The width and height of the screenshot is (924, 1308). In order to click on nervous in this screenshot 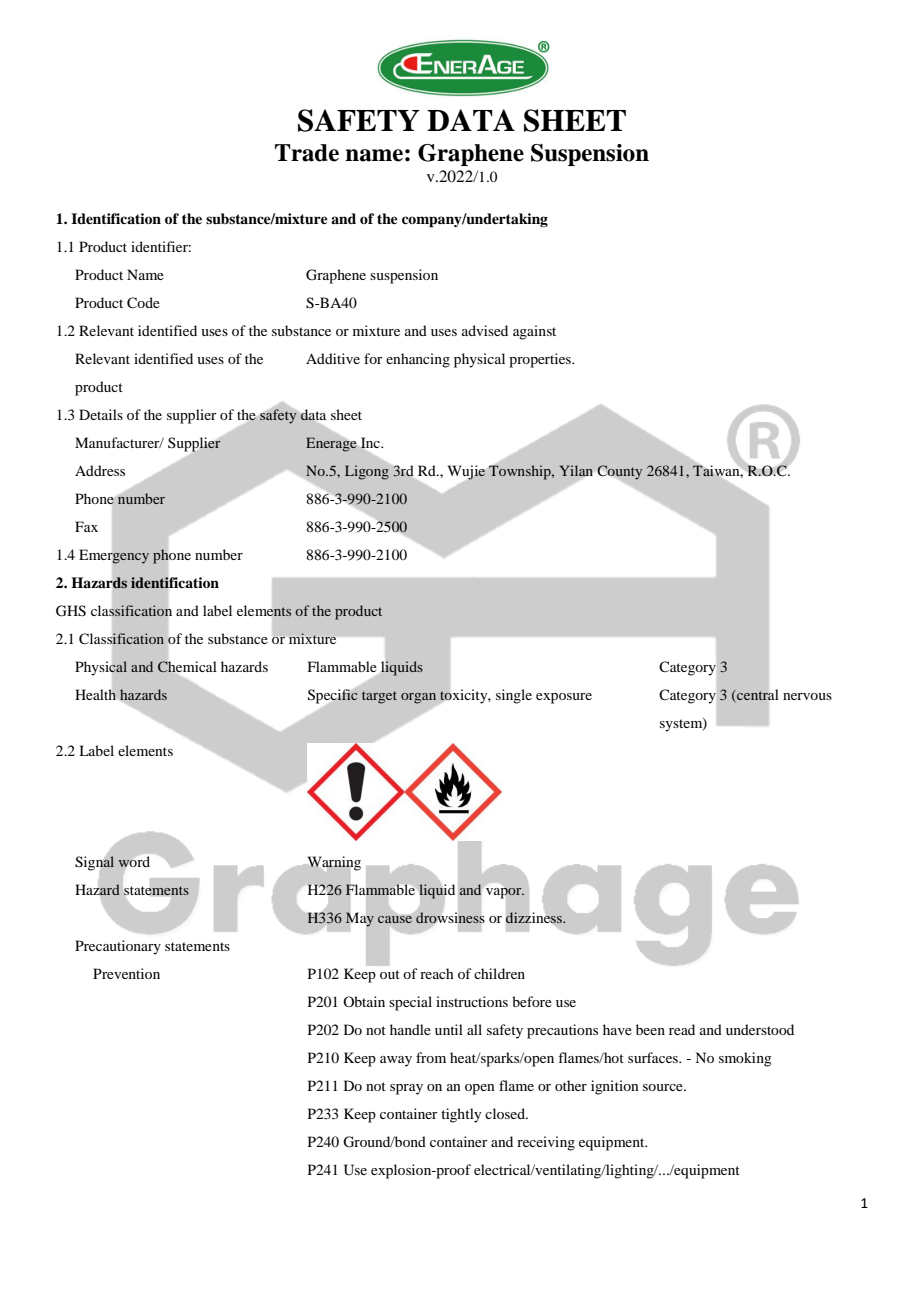, I will do `click(807, 696)`.
